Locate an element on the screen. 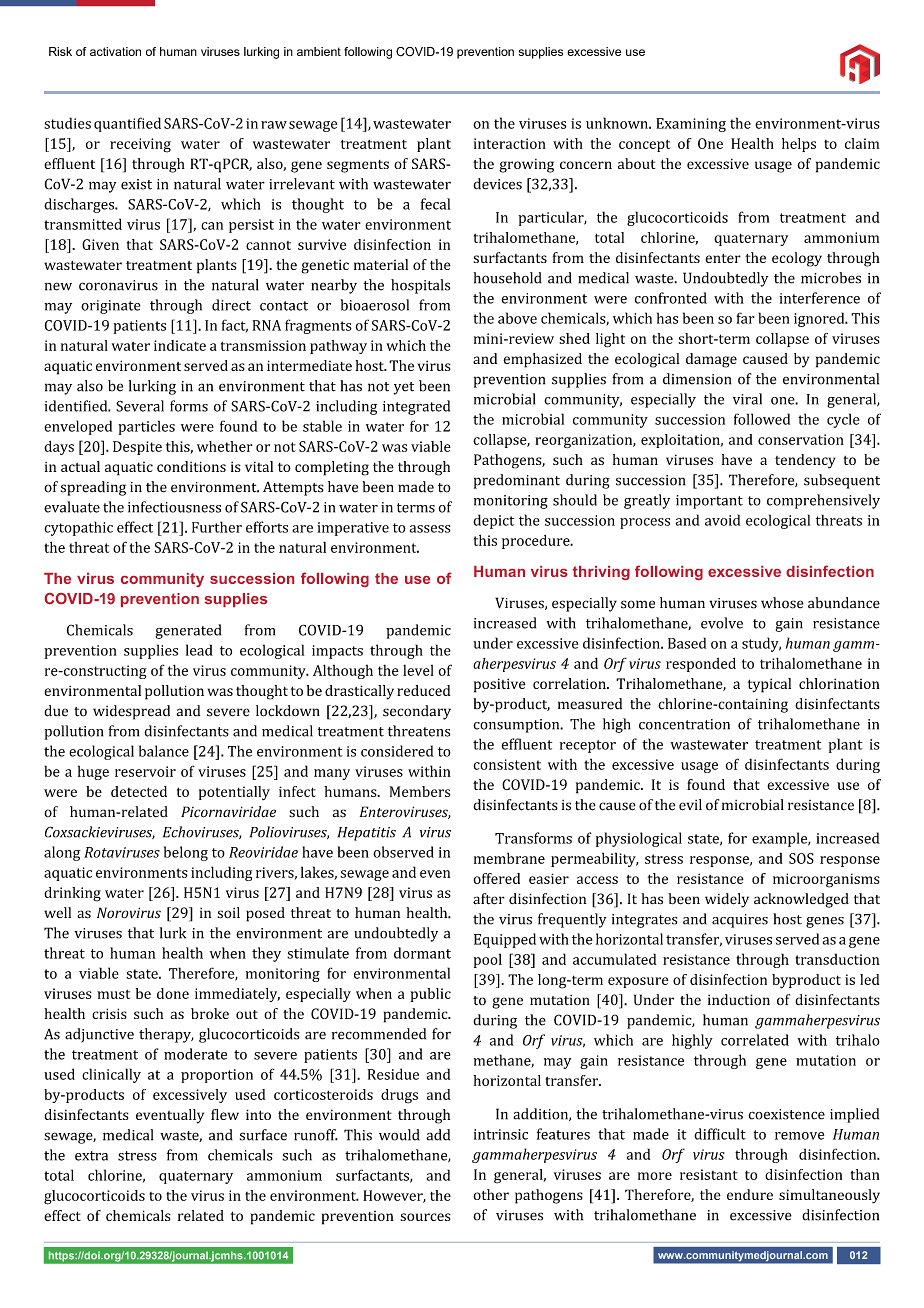  detected is located at coordinates (139, 791).
